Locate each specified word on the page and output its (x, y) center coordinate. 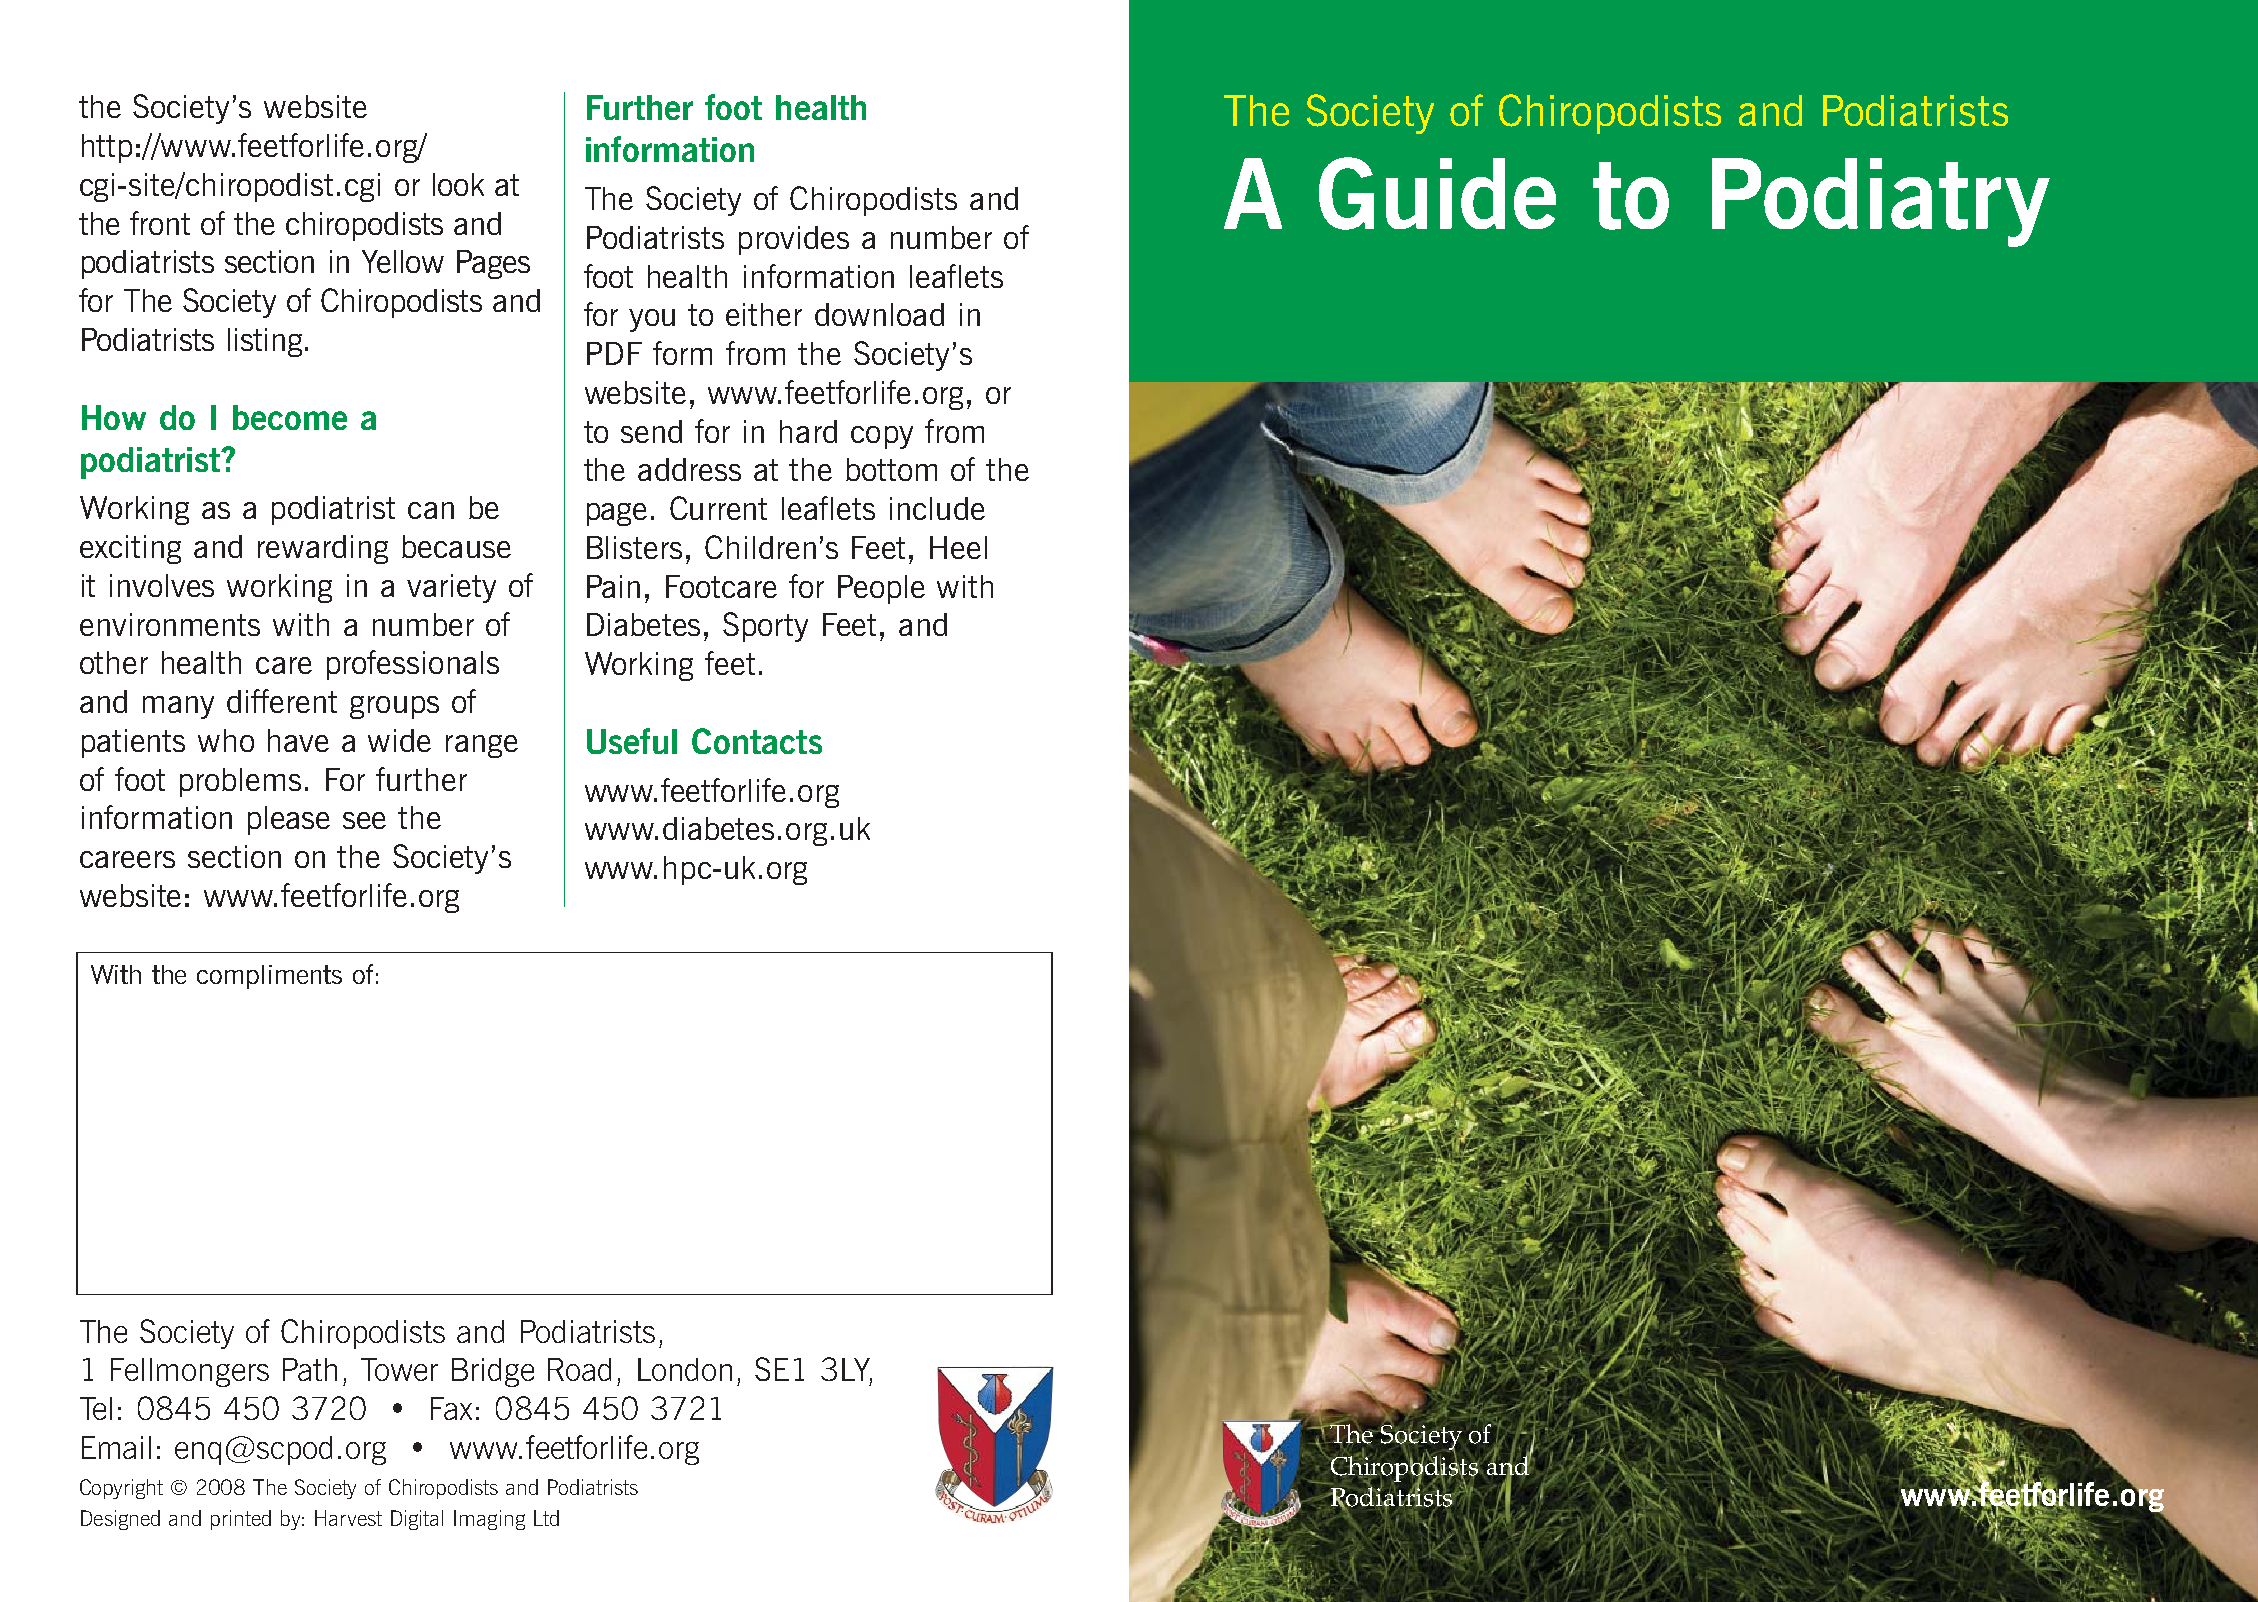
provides (794, 240)
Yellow (403, 261)
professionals (413, 665)
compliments (269, 977)
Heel (958, 547)
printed (241, 1520)
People (881, 589)
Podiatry (1881, 202)
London (685, 1369)
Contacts (757, 741)
